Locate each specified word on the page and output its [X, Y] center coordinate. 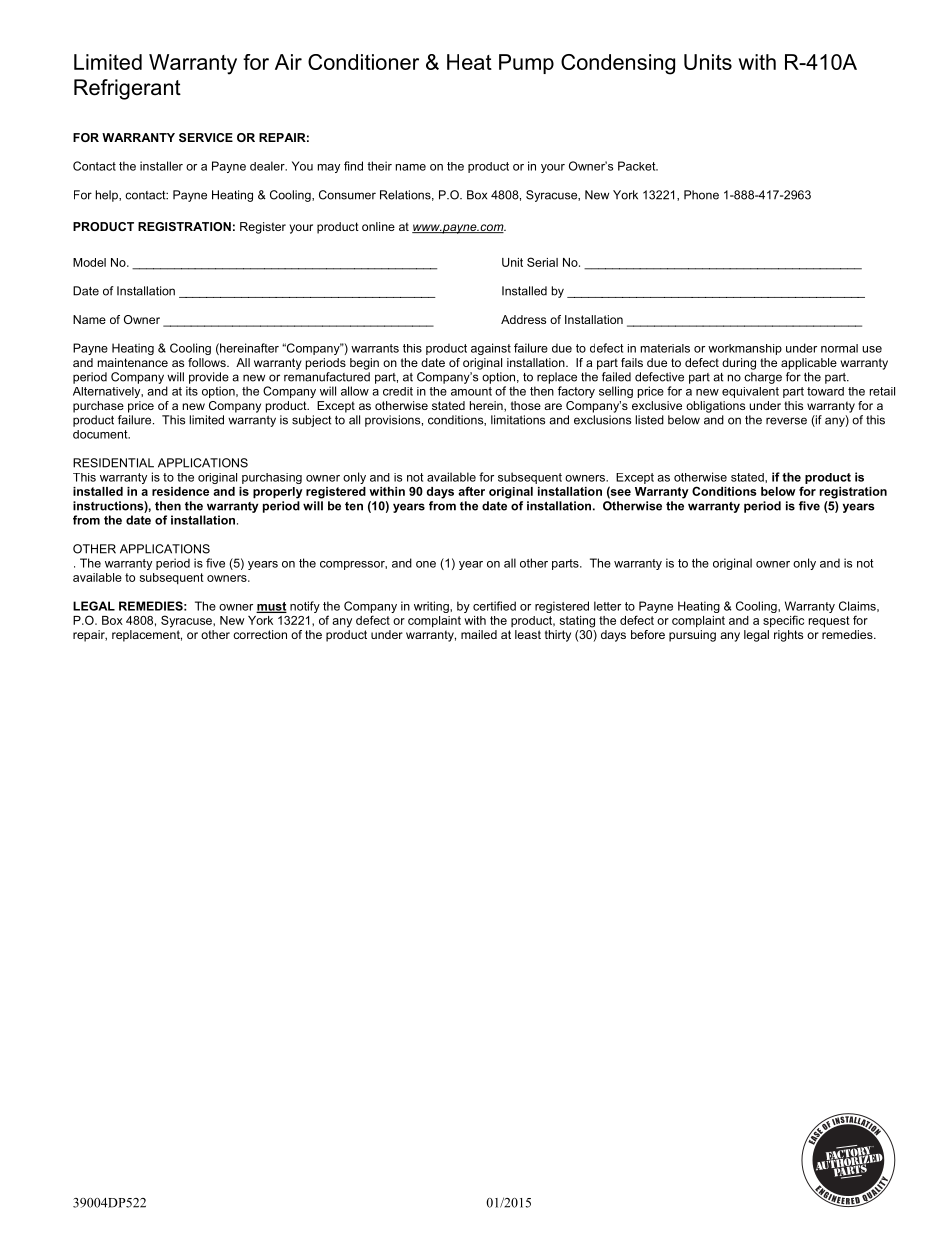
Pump [526, 64]
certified [494, 606]
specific [783, 621]
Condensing [618, 64]
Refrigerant [127, 89]
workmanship [745, 349]
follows [208, 362]
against [491, 349]
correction [260, 634]
